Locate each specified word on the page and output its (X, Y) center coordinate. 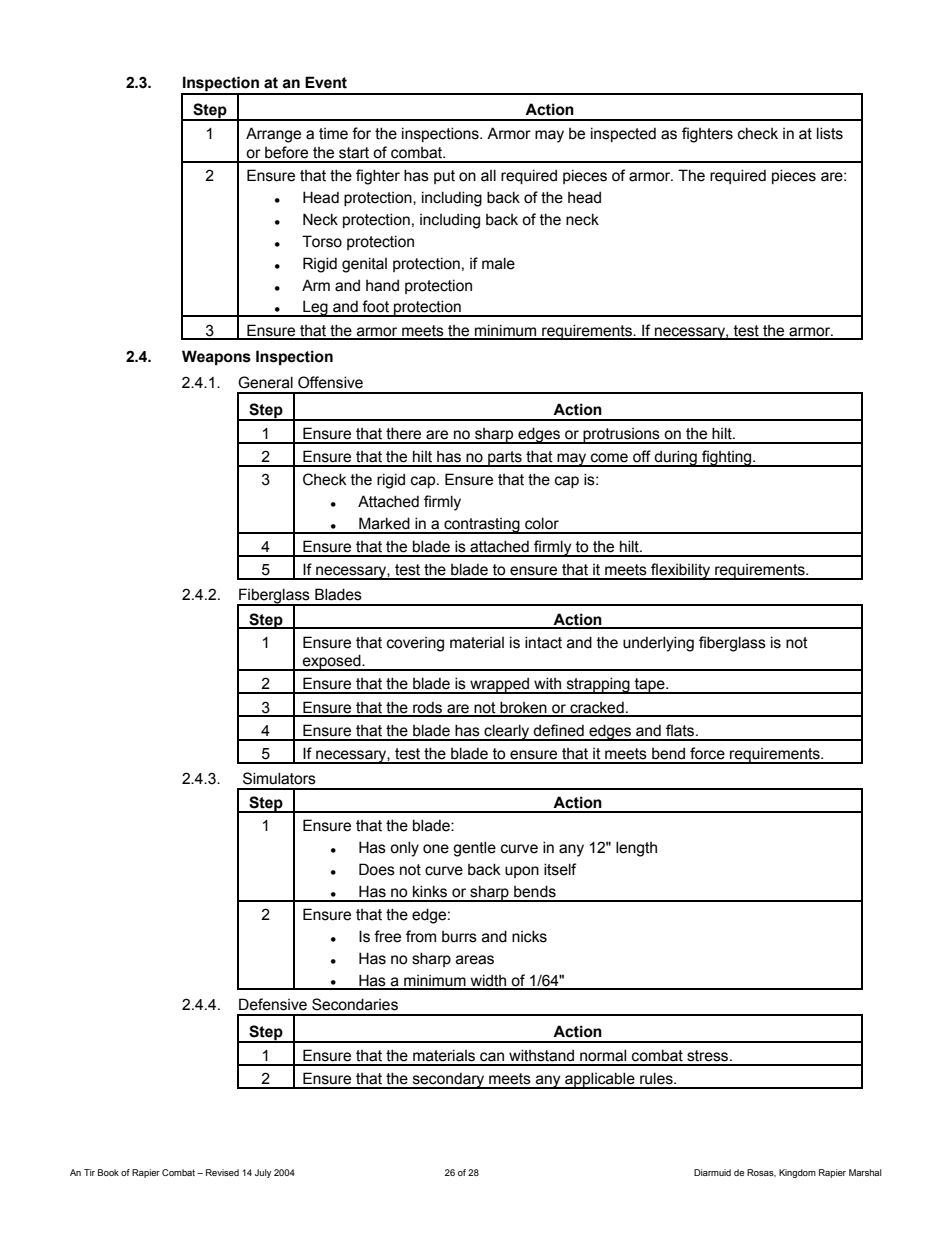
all (488, 175)
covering (415, 644)
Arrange (273, 135)
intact (543, 642)
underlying (658, 644)
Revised (222, 1172)
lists (830, 133)
